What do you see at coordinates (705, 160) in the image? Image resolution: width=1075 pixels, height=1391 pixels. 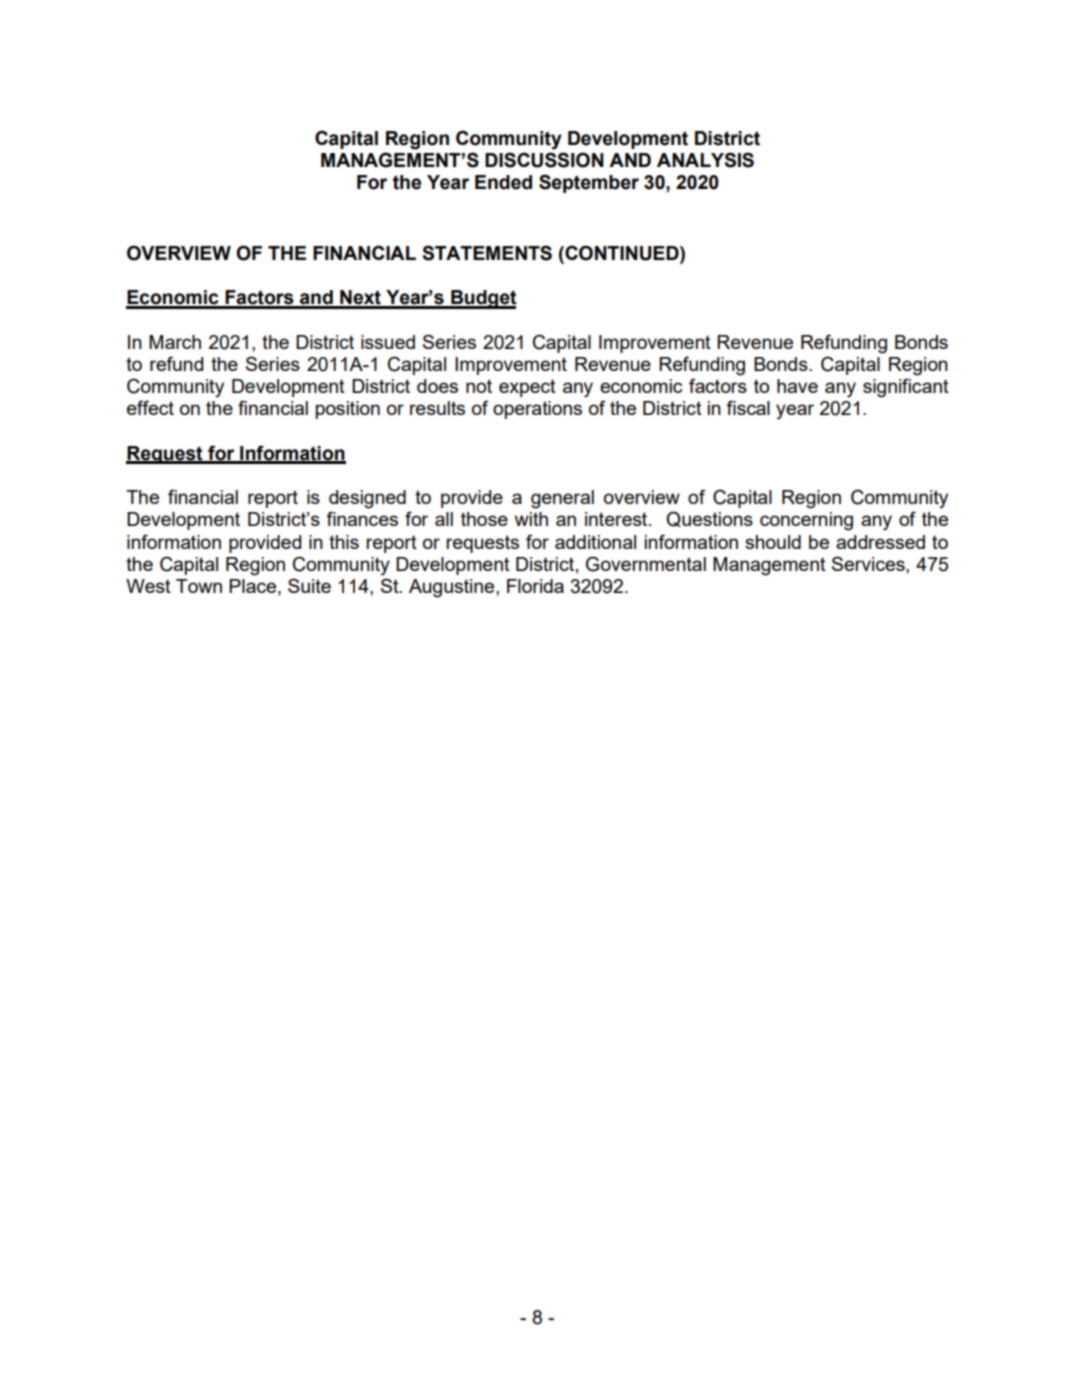 I see `ANALYSIS` at bounding box center [705, 160].
